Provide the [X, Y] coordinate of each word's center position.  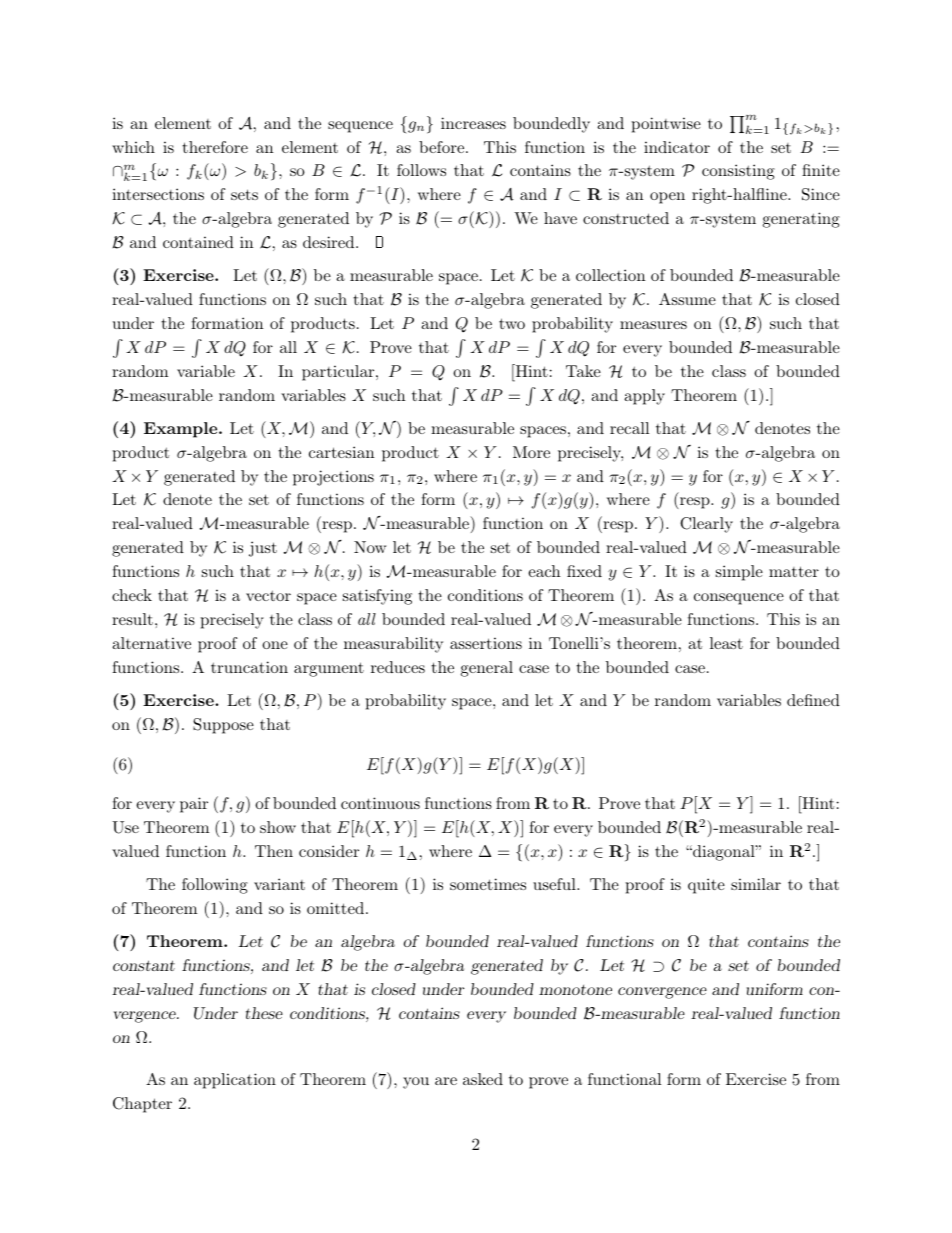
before [441, 147]
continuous [380, 803]
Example [182, 430]
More [531, 452]
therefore [215, 147]
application [235, 1081]
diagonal [724, 853]
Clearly [706, 525]
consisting [738, 172]
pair [194, 805]
